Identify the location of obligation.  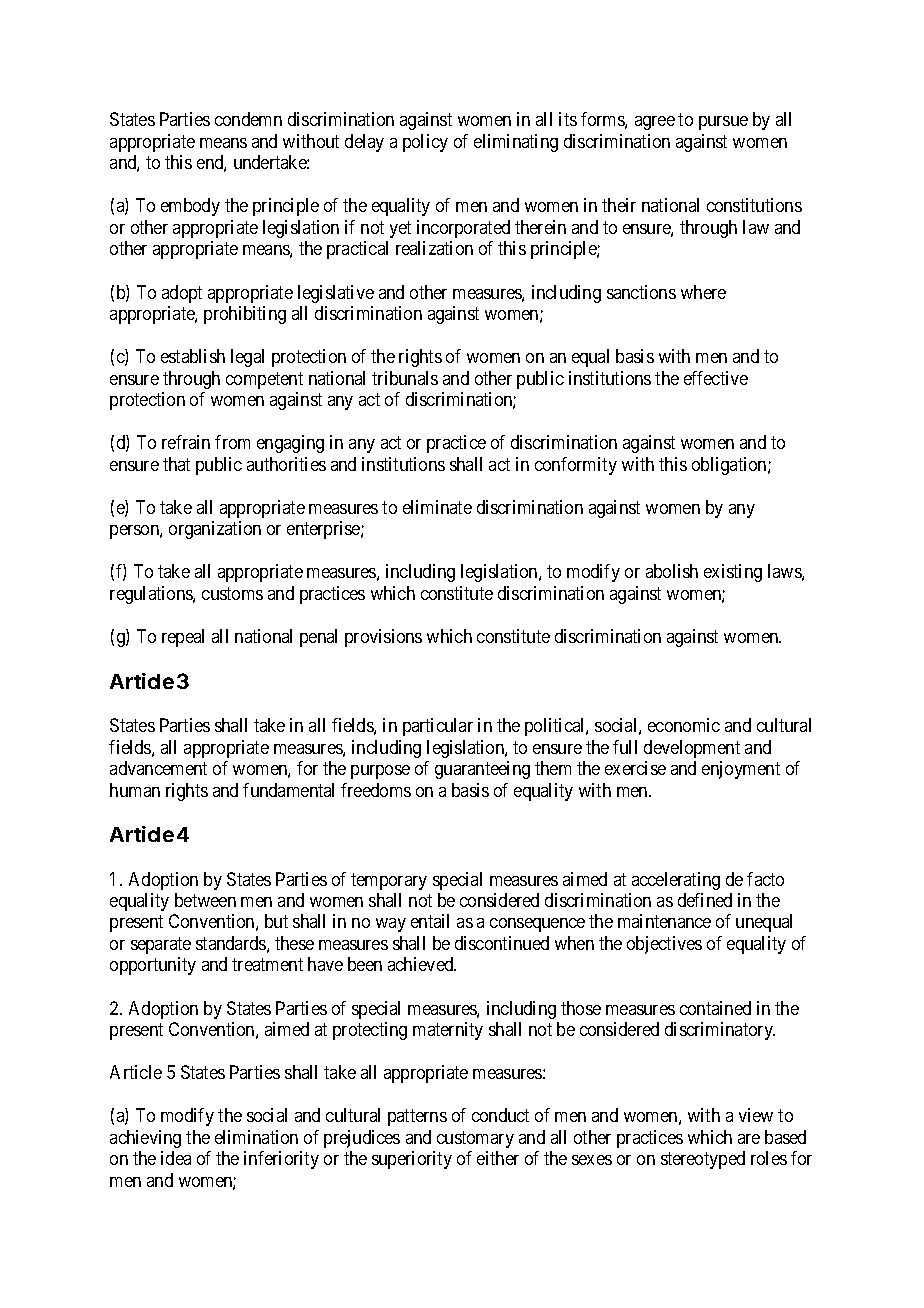
(730, 466).
